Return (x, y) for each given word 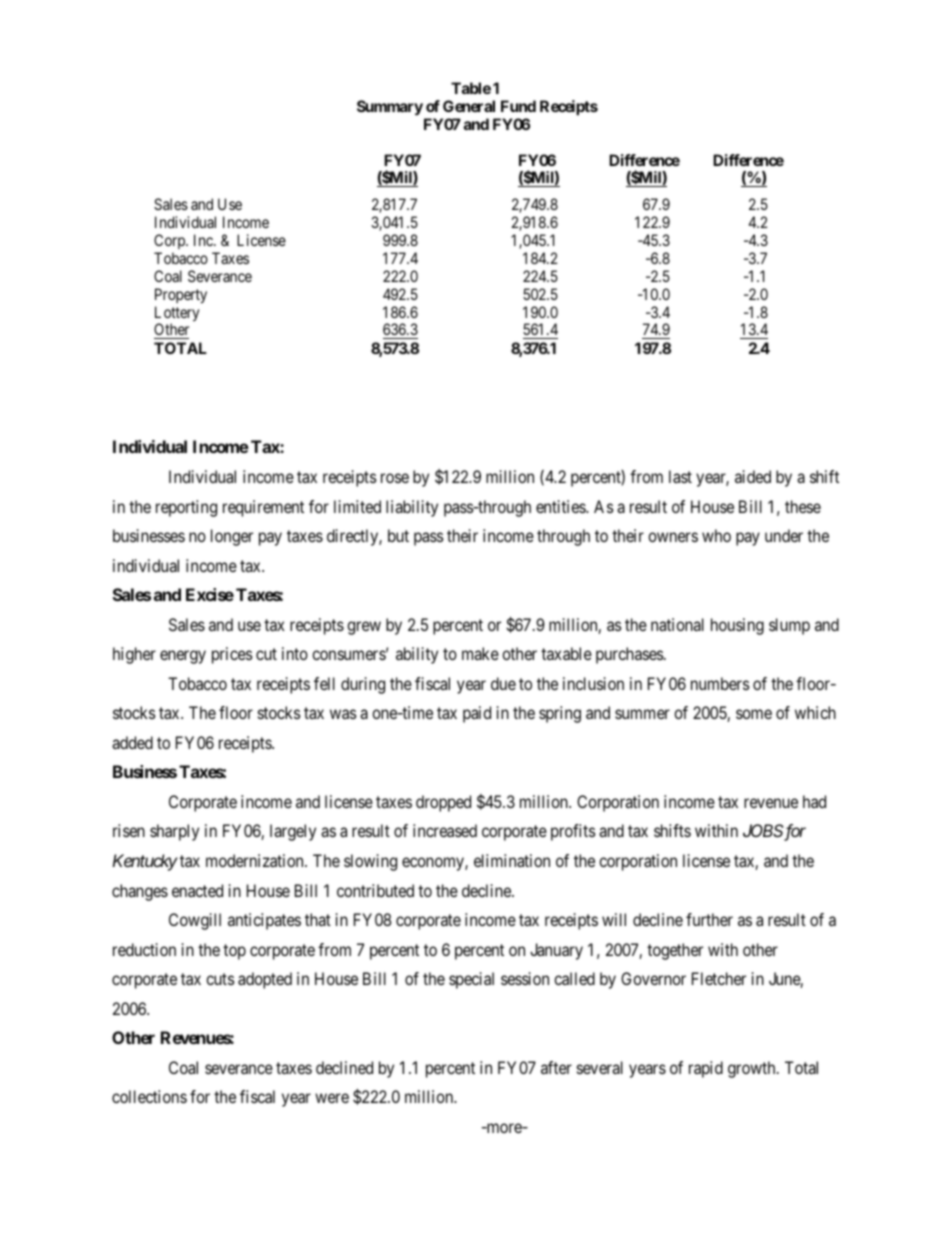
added (132, 742)
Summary (390, 108)
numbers (720, 683)
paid (477, 714)
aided (753, 476)
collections (149, 1096)
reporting (186, 508)
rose (395, 478)
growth (753, 1069)
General (469, 106)
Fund (518, 106)
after (556, 1067)
